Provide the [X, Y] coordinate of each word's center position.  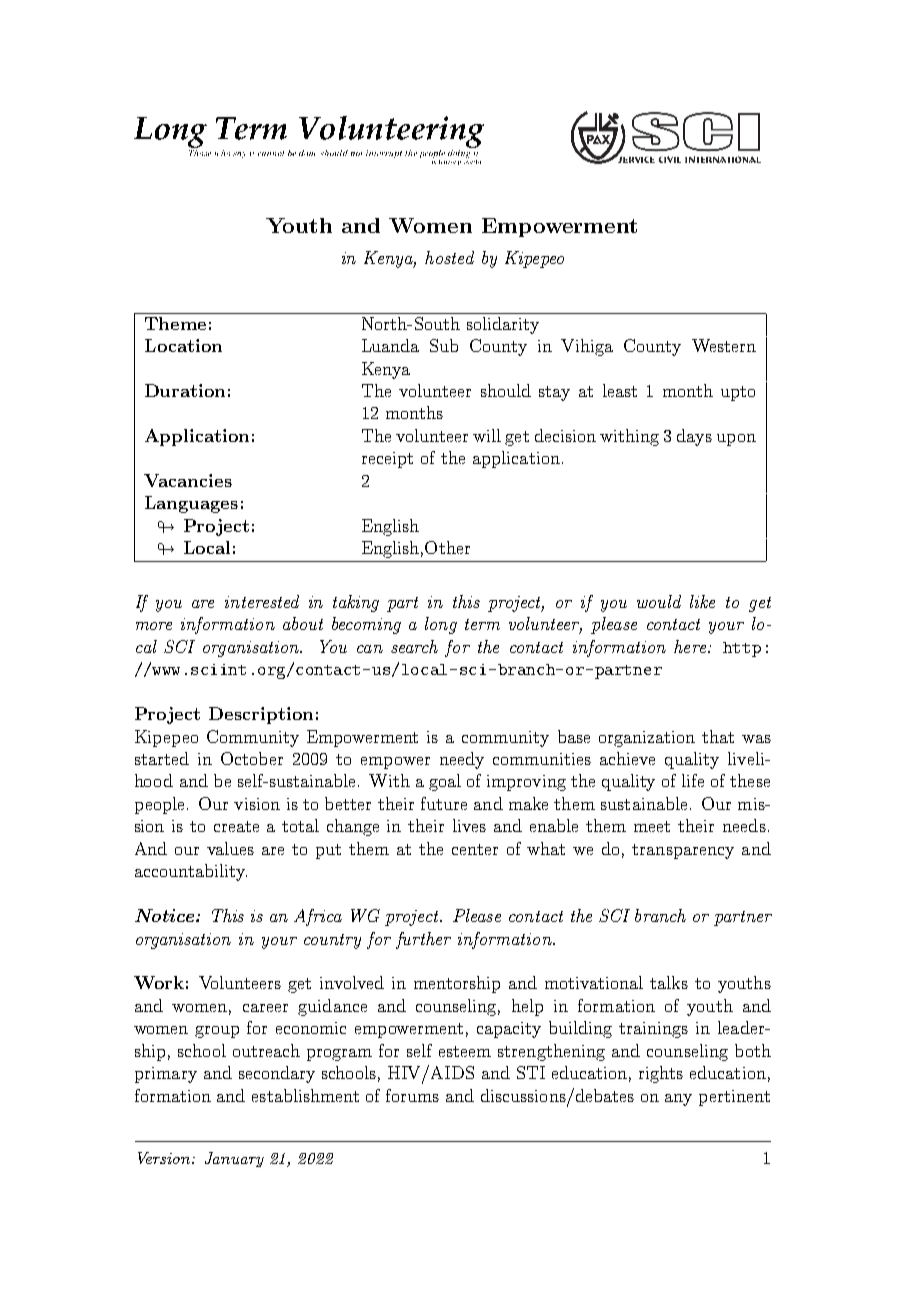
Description [261, 715]
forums [412, 1095]
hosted [449, 257]
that [718, 736]
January [234, 1159]
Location [183, 345]
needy [462, 760]
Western [724, 345]
